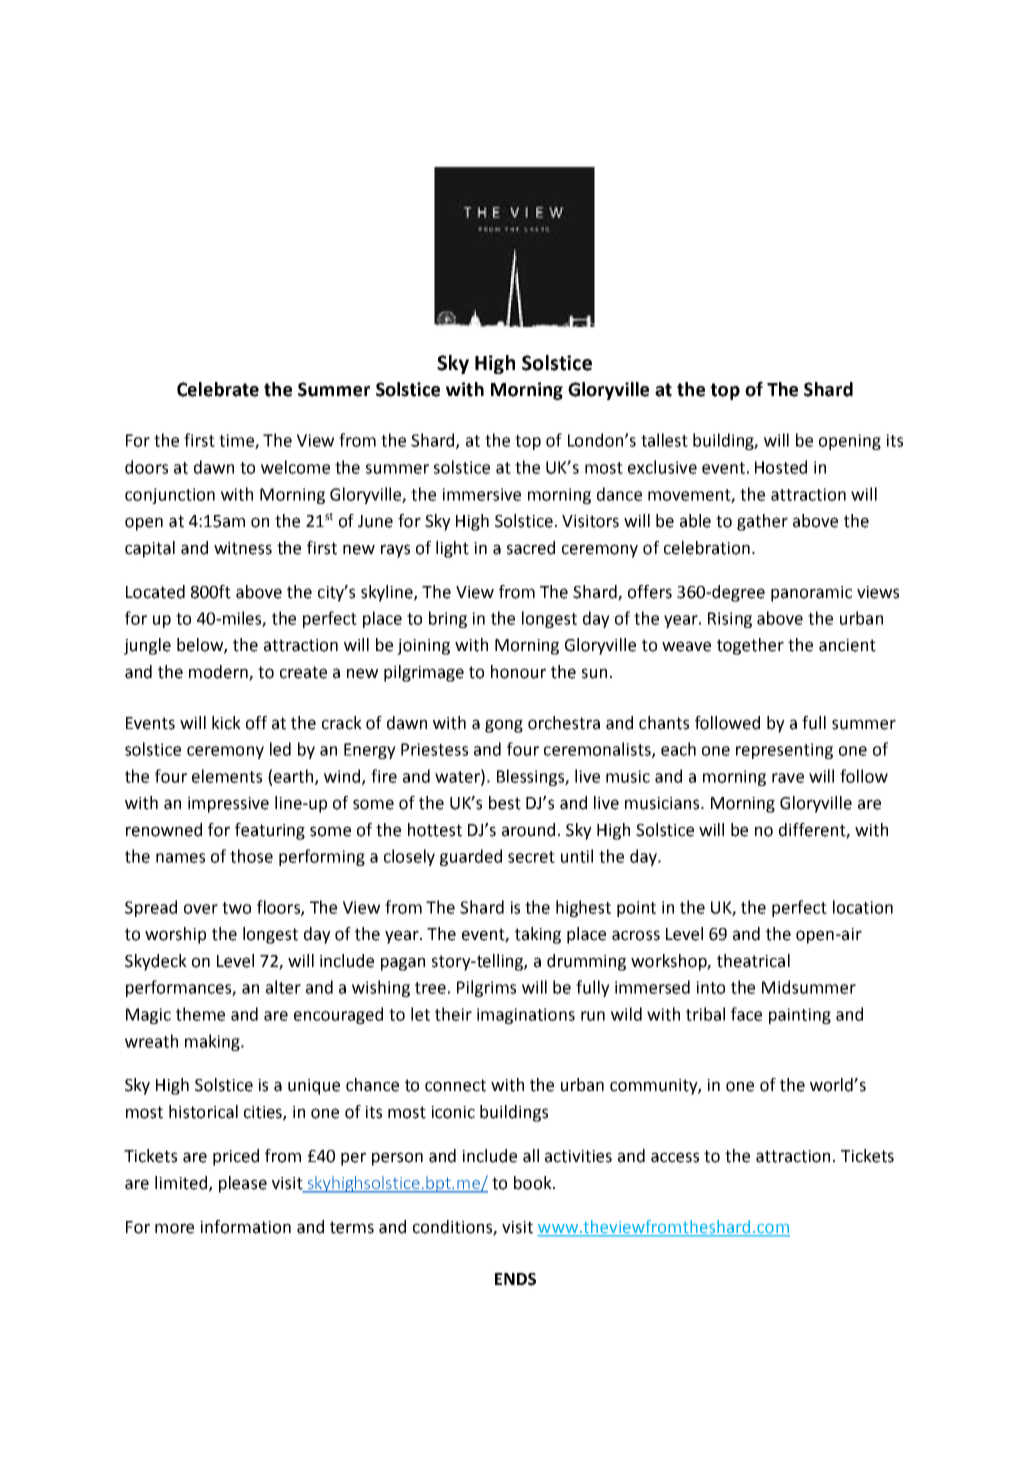 The image size is (1030, 1457). I want to click on access, so click(675, 1157).
